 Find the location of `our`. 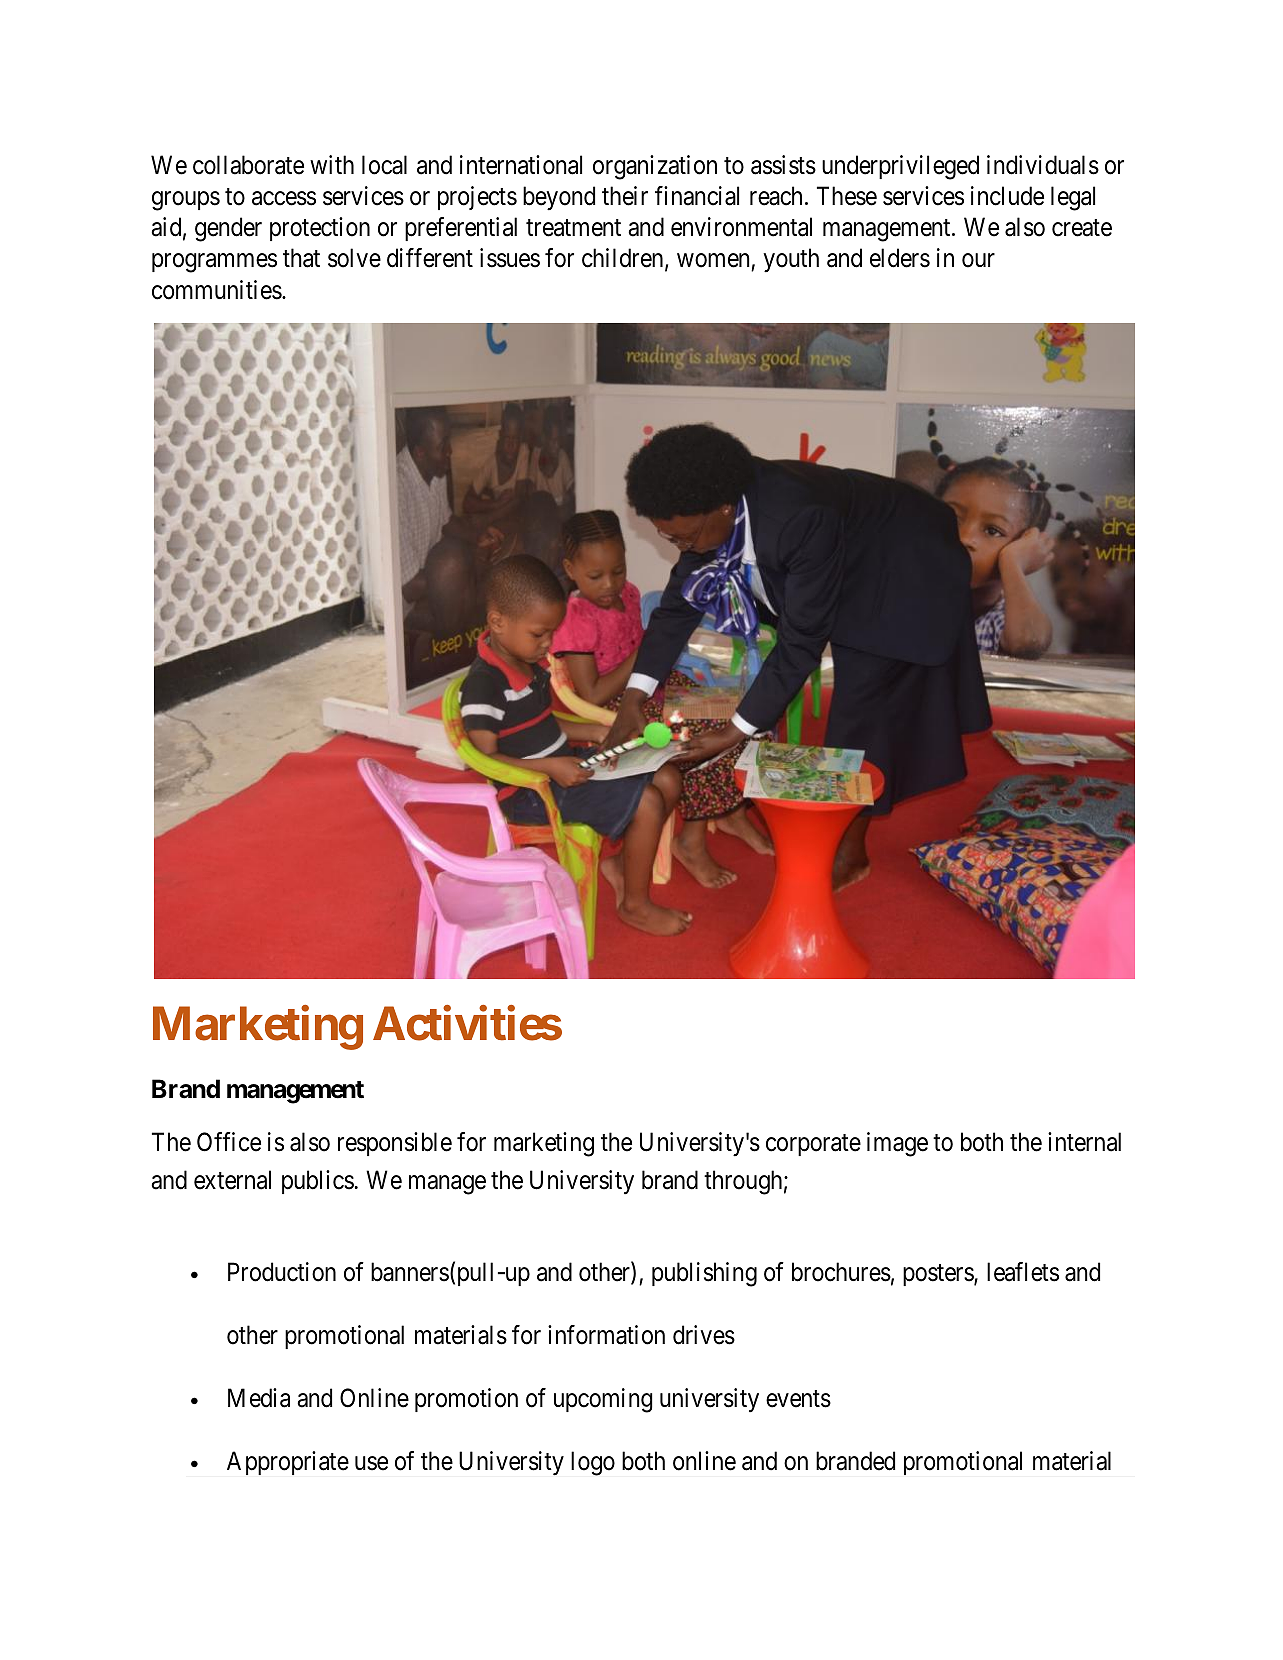

our is located at coordinates (978, 261).
